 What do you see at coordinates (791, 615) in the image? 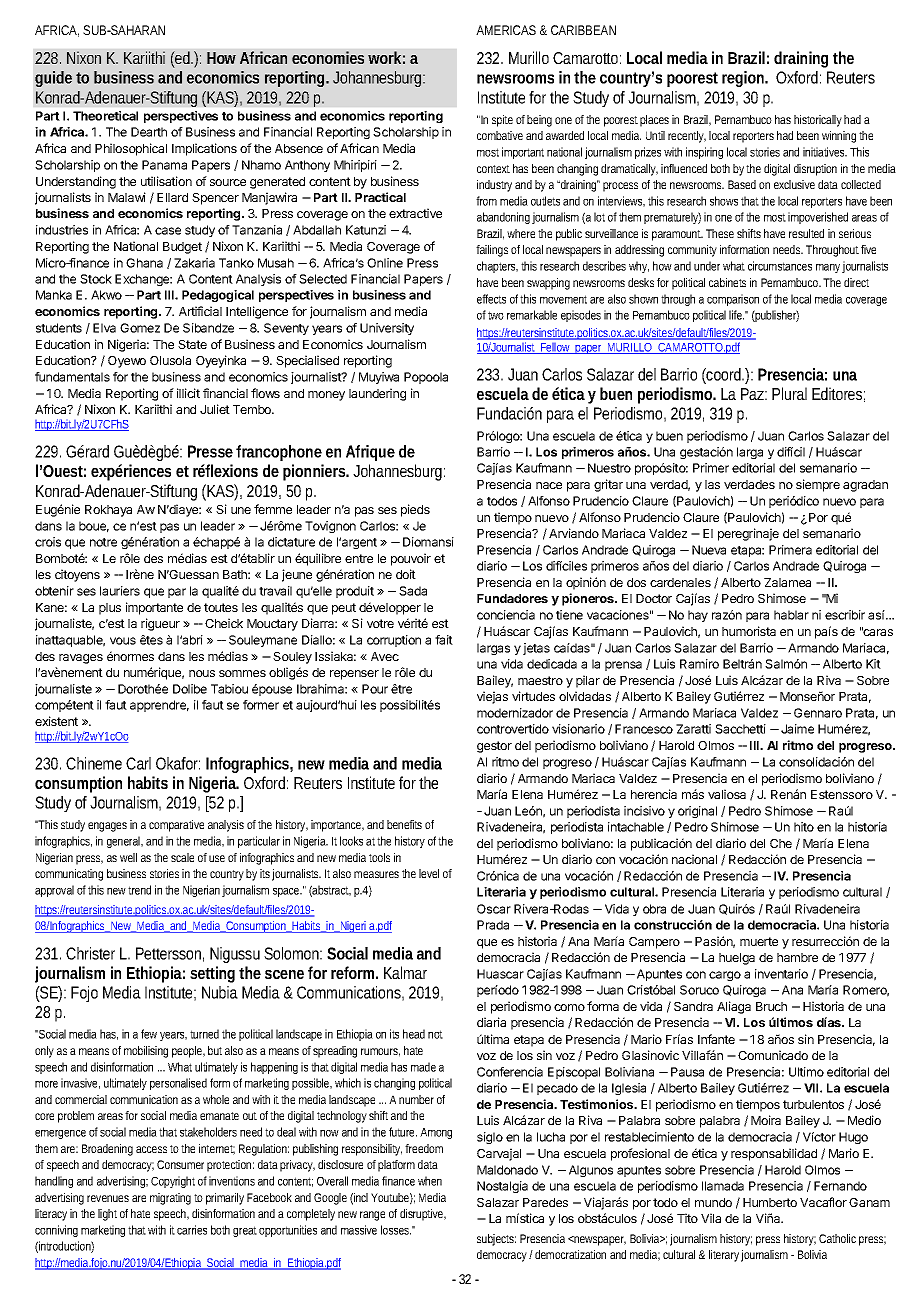
I see `hablar` at bounding box center [791, 615].
